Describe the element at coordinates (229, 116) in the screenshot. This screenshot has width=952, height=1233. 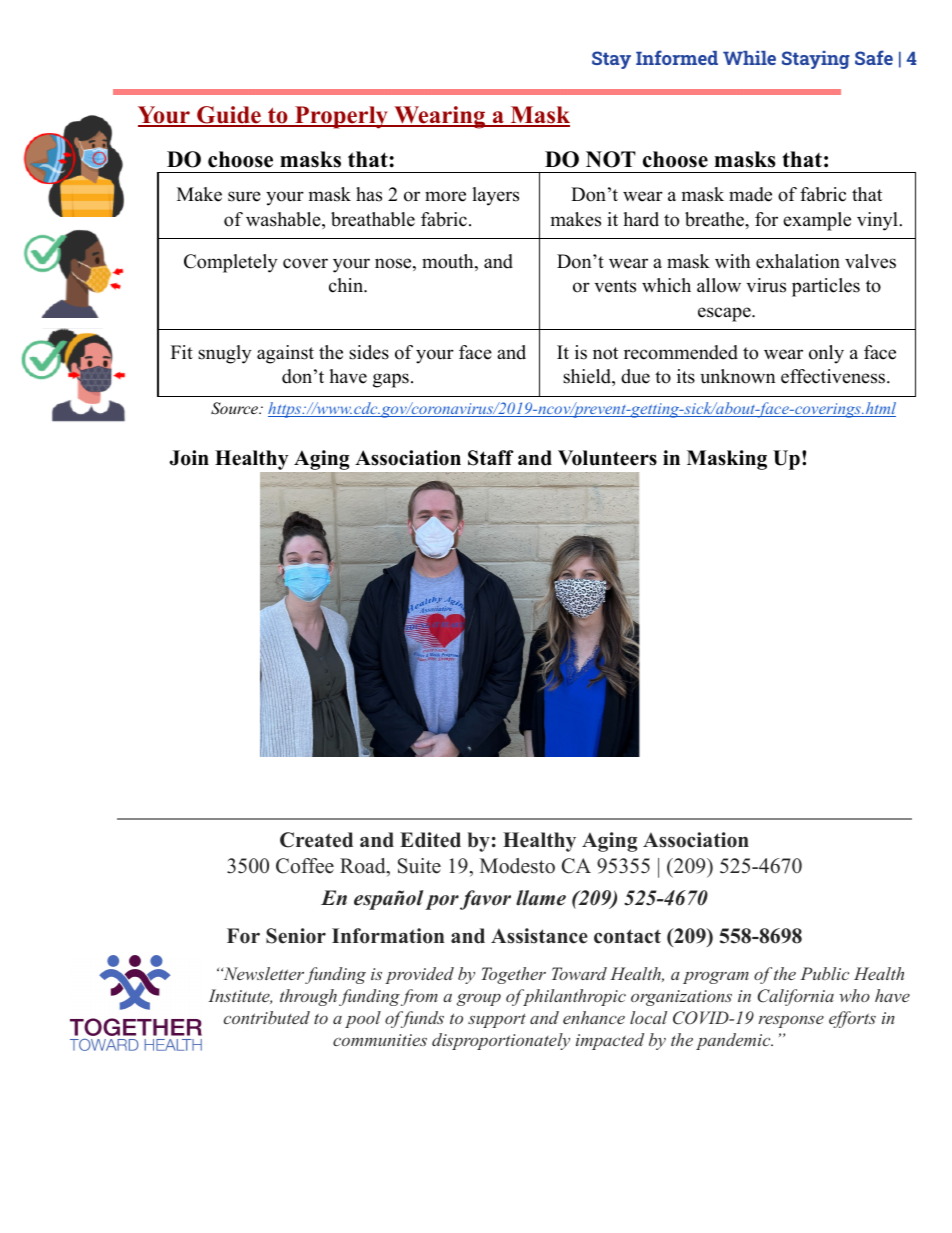
I see `Guide` at that location.
